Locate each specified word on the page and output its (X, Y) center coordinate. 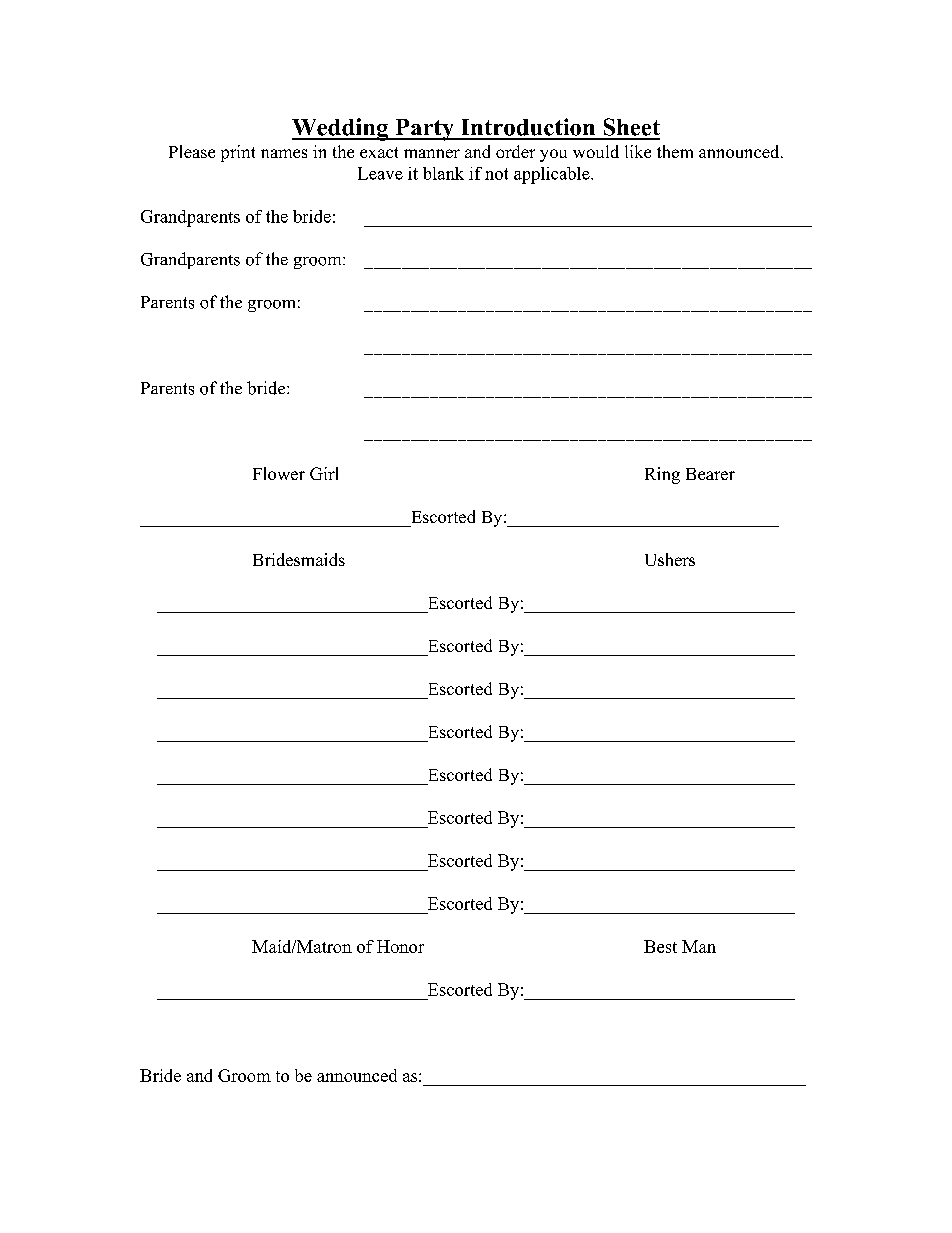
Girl (324, 473)
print (238, 153)
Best (660, 946)
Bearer (710, 474)
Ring (662, 475)
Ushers (670, 559)
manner (432, 153)
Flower (279, 473)
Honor (400, 946)
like (638, 151)
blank (443, 173)
